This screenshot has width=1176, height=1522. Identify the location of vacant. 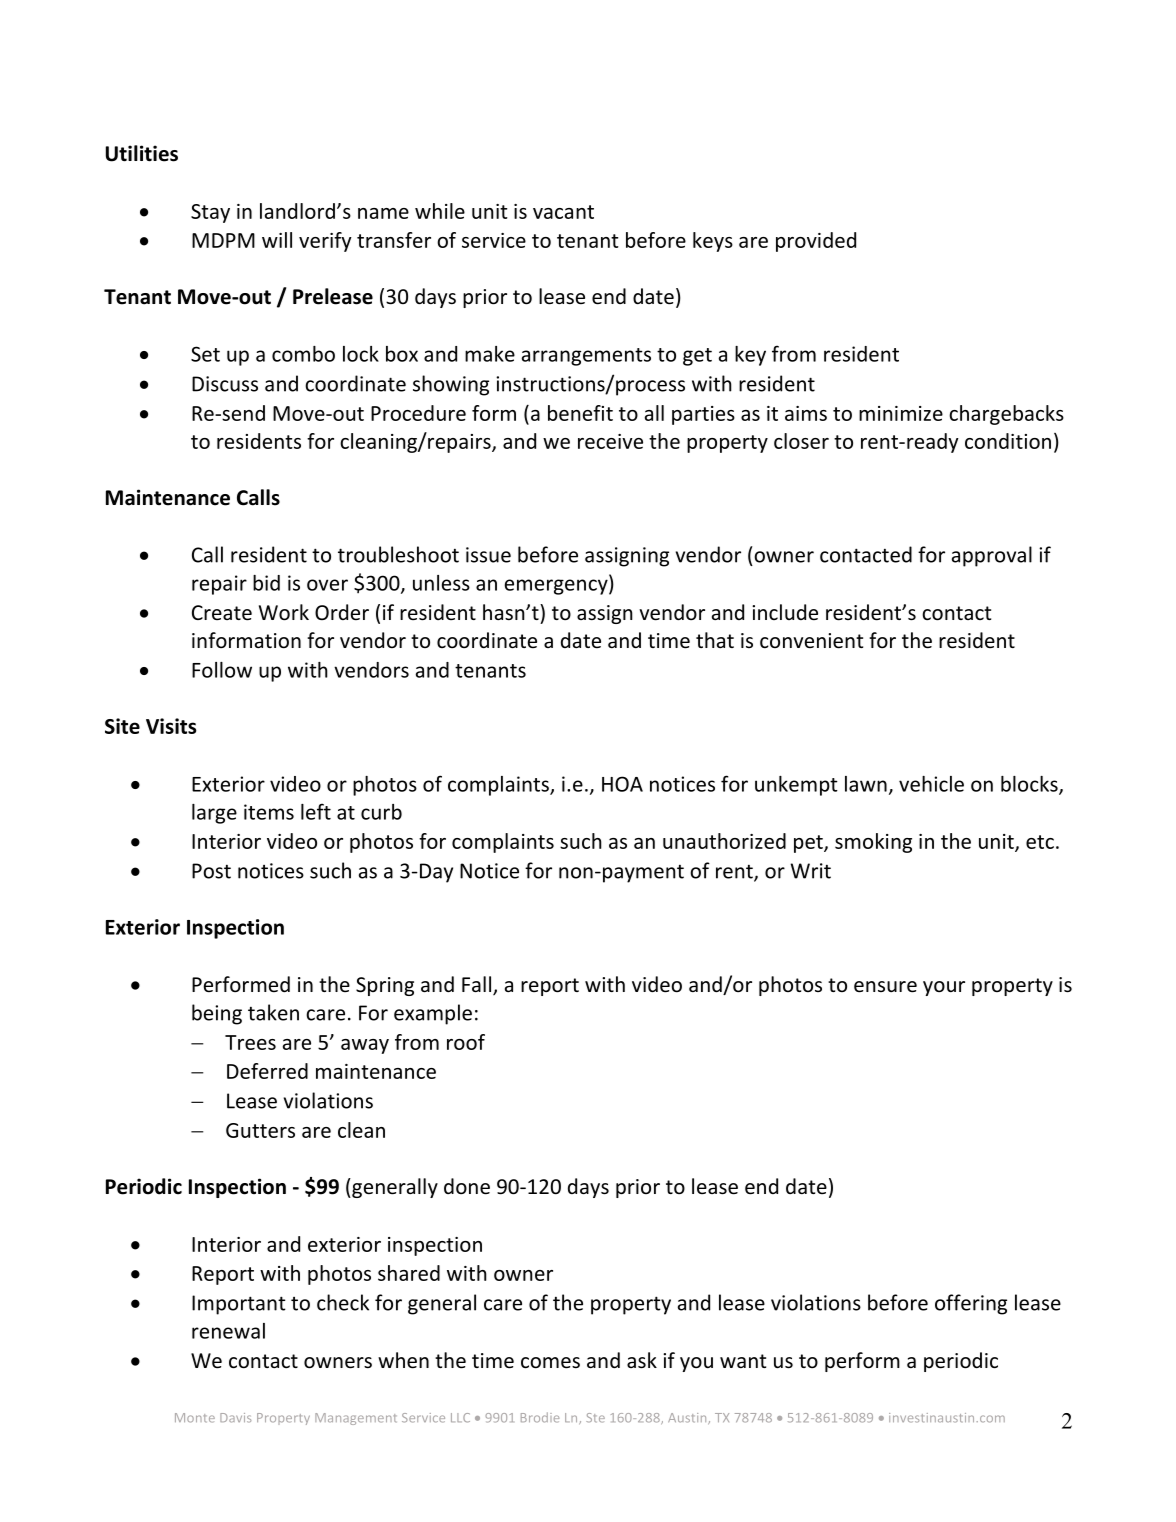
(563, 212).
